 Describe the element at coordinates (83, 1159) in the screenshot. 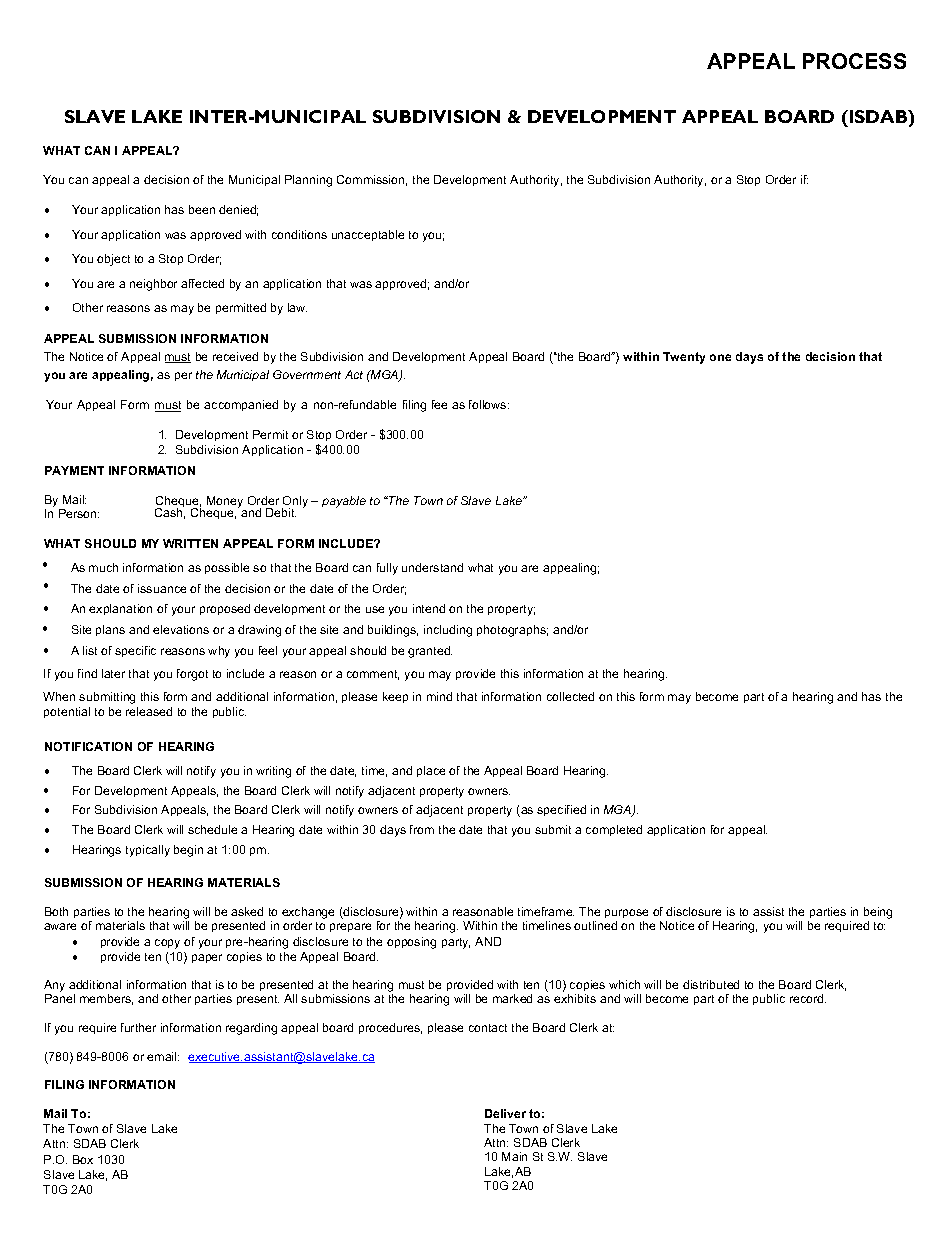

I see `Box` at that location.
